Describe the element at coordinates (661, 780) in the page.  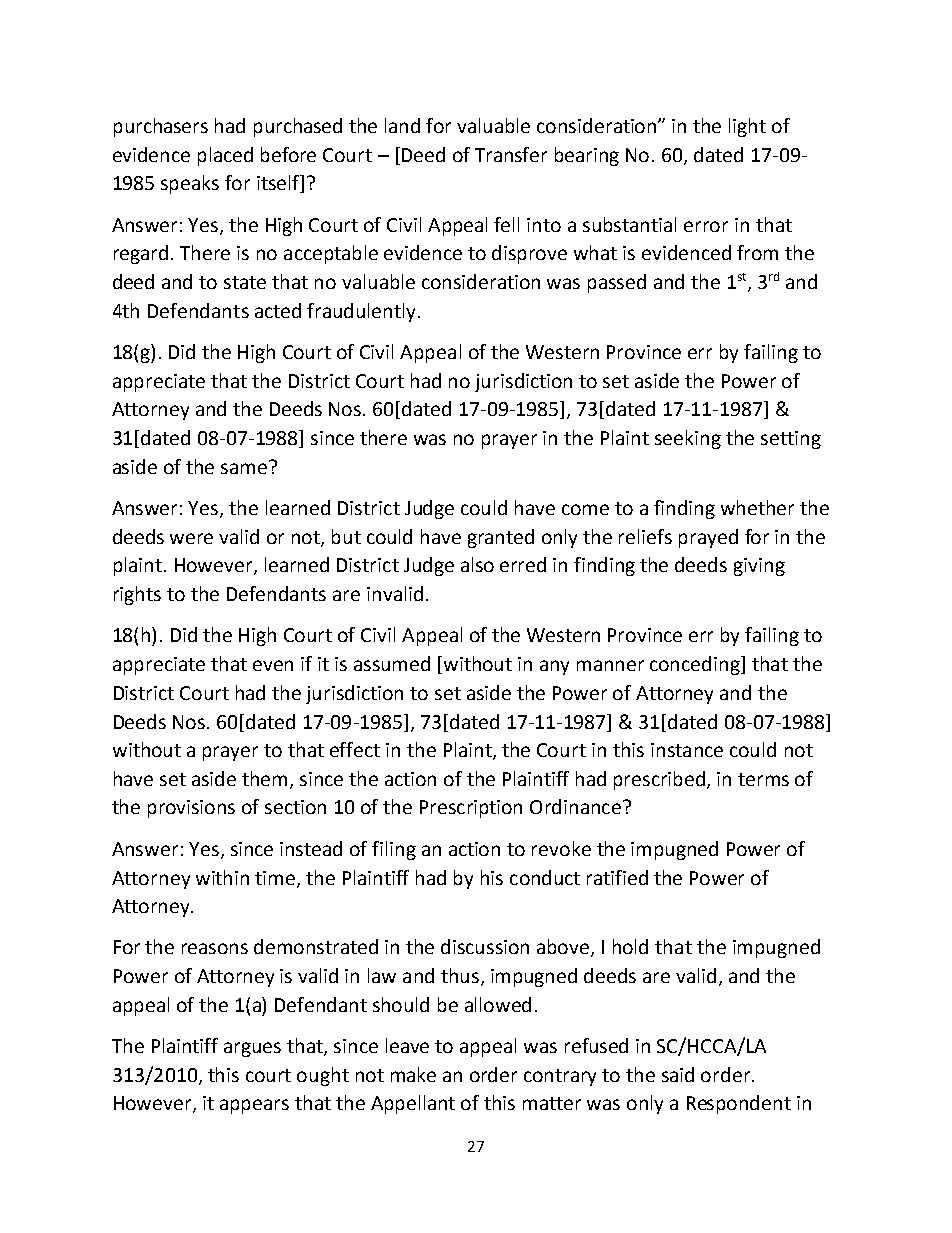
I see `prescribed` at that location.
